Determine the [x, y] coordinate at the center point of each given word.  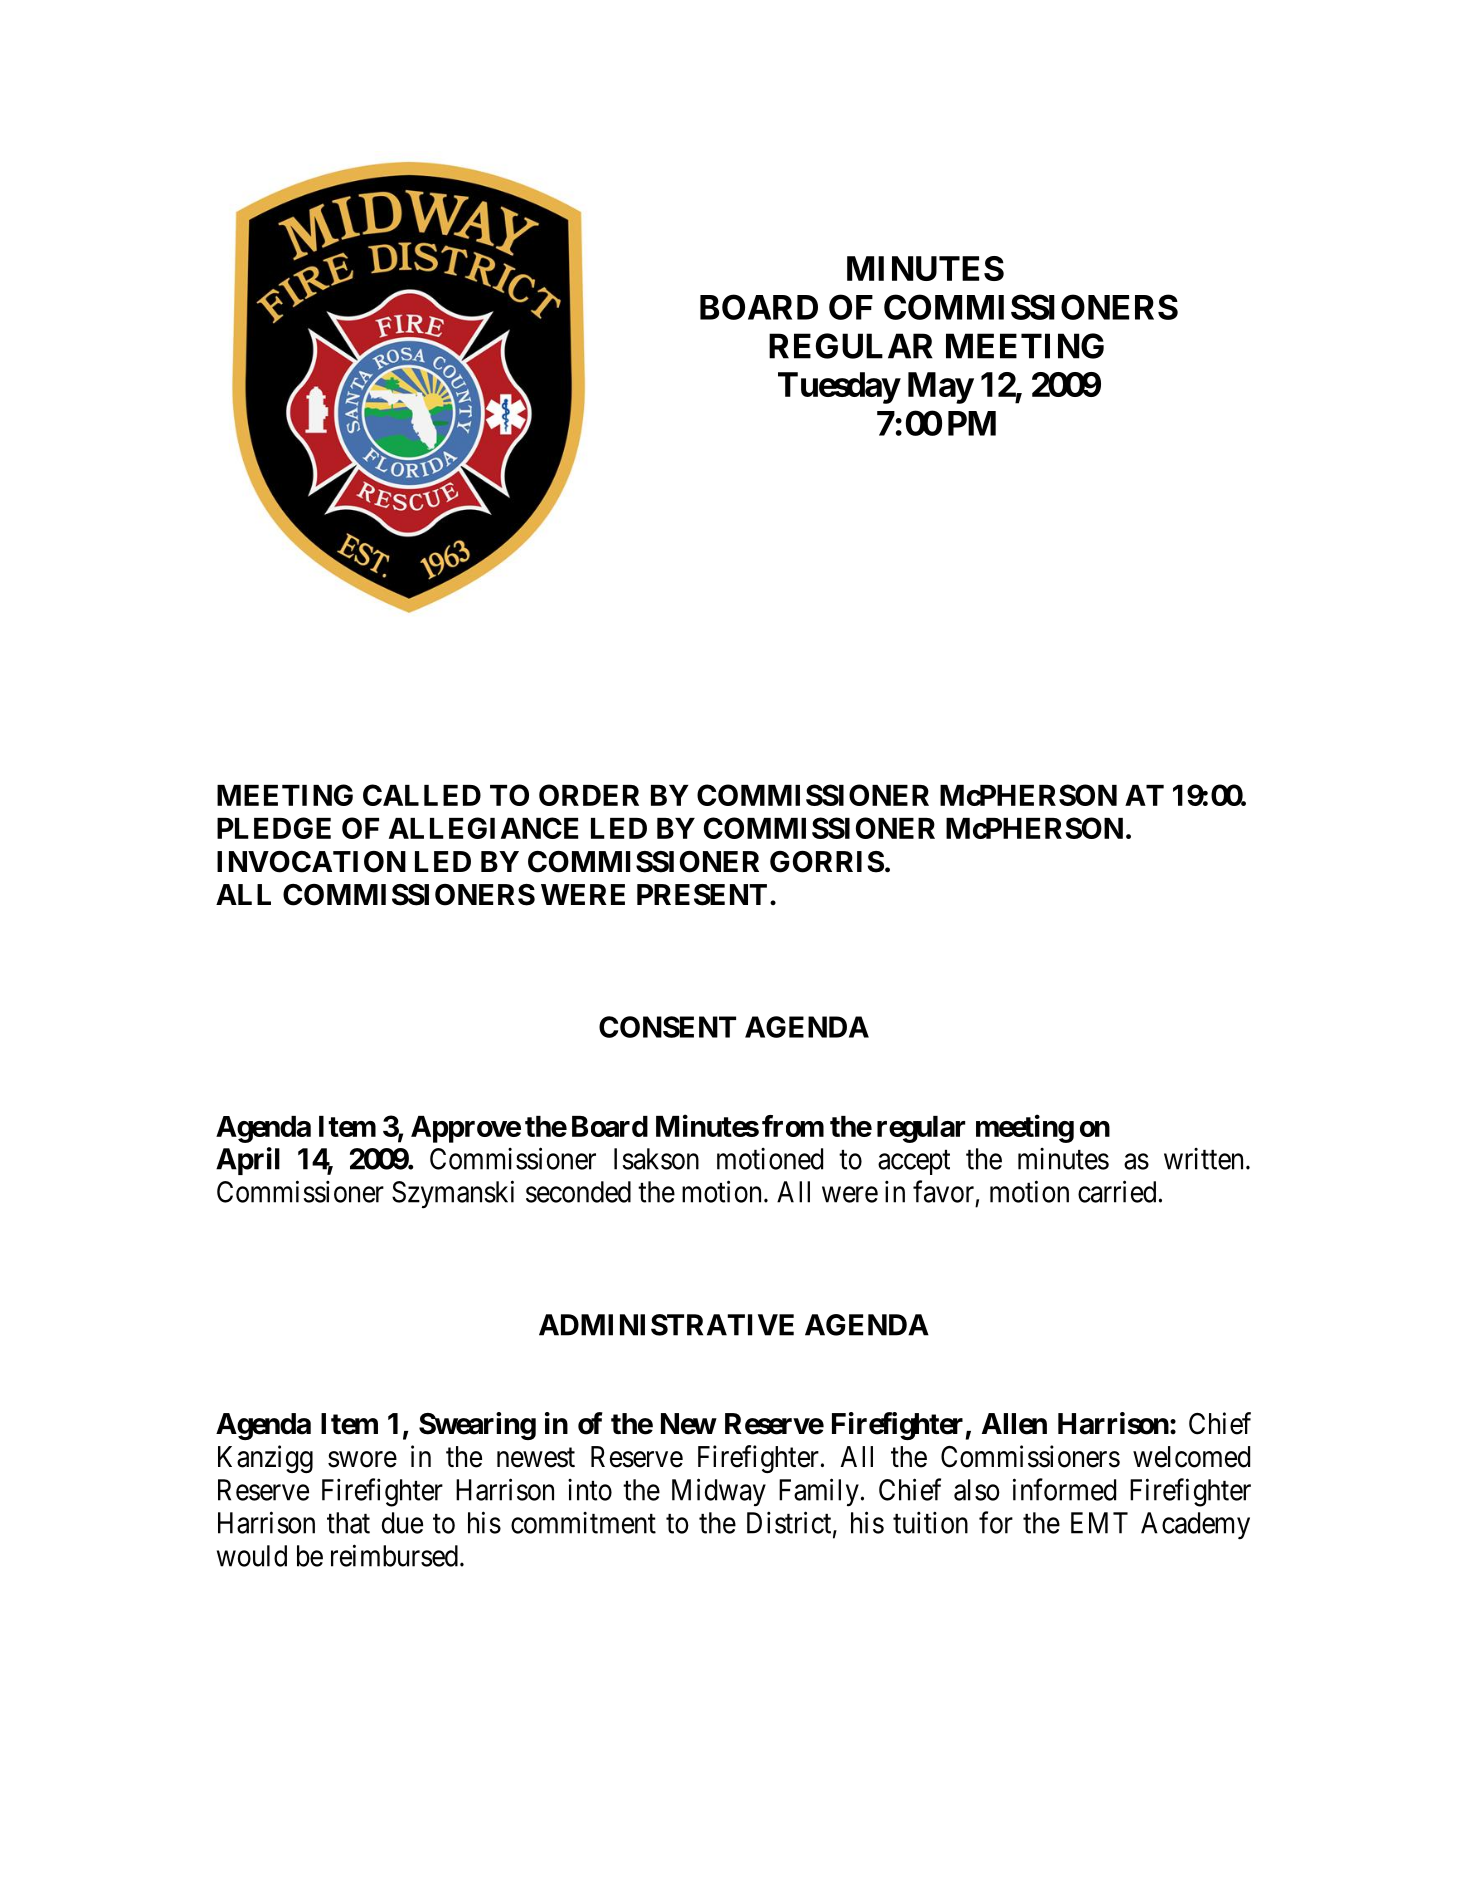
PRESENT [702, 895]
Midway [719, 1492]
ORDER [589, 795]
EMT [1099, 1523]
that [348, 1523]
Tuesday [839, 388]
